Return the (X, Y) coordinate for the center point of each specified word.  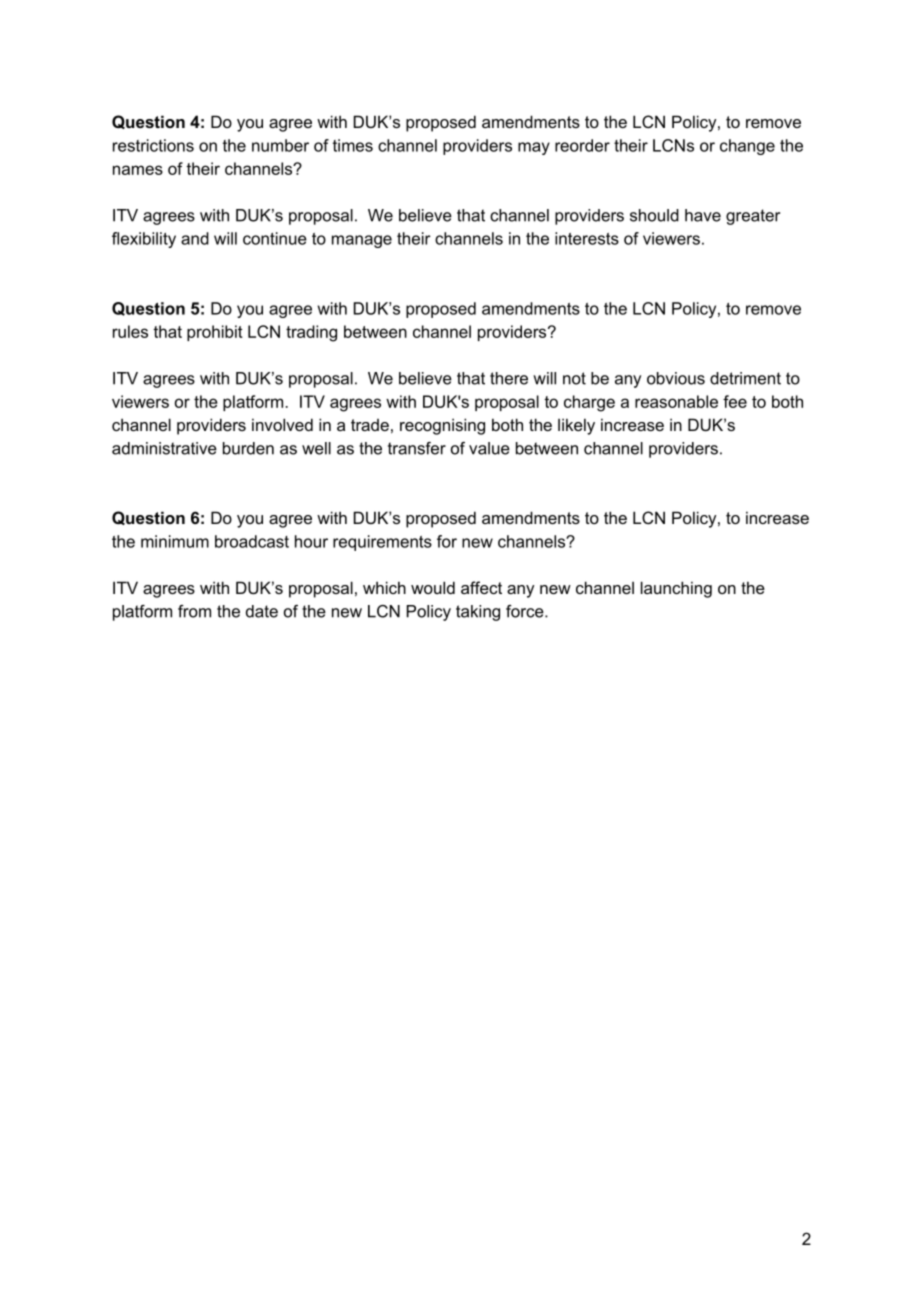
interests (587, 238)
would (433, 587)
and (195, 238)
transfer (417, 448)
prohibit (215, 333)
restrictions (153, 145)
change (747, 147)
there (509, 378)
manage (362, 241)
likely (576, 426)
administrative (164, 448)
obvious (676, 378)
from (194, 611)
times (353, 145)
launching (676, 589)
